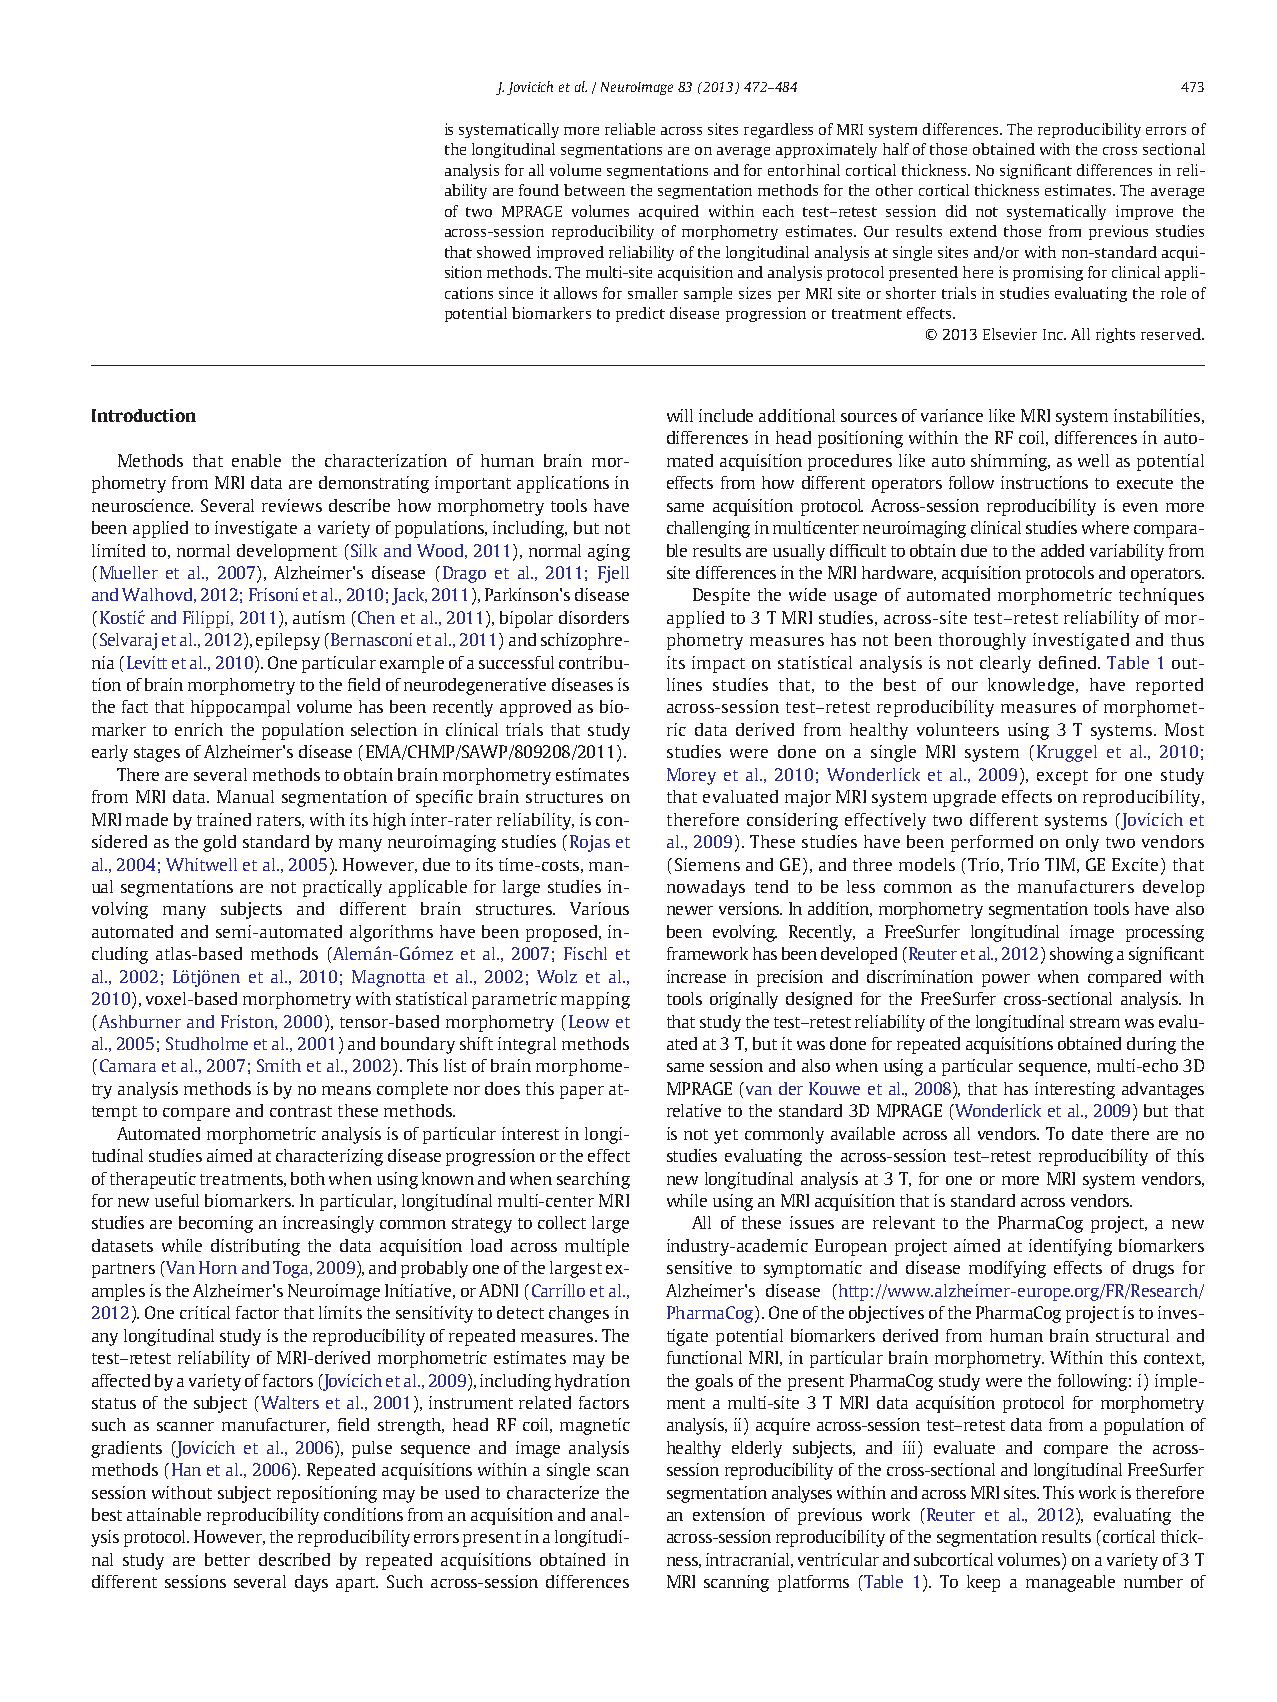  Describe the element at coordinates (504, 252) in the image. I see `showed` at that location.
